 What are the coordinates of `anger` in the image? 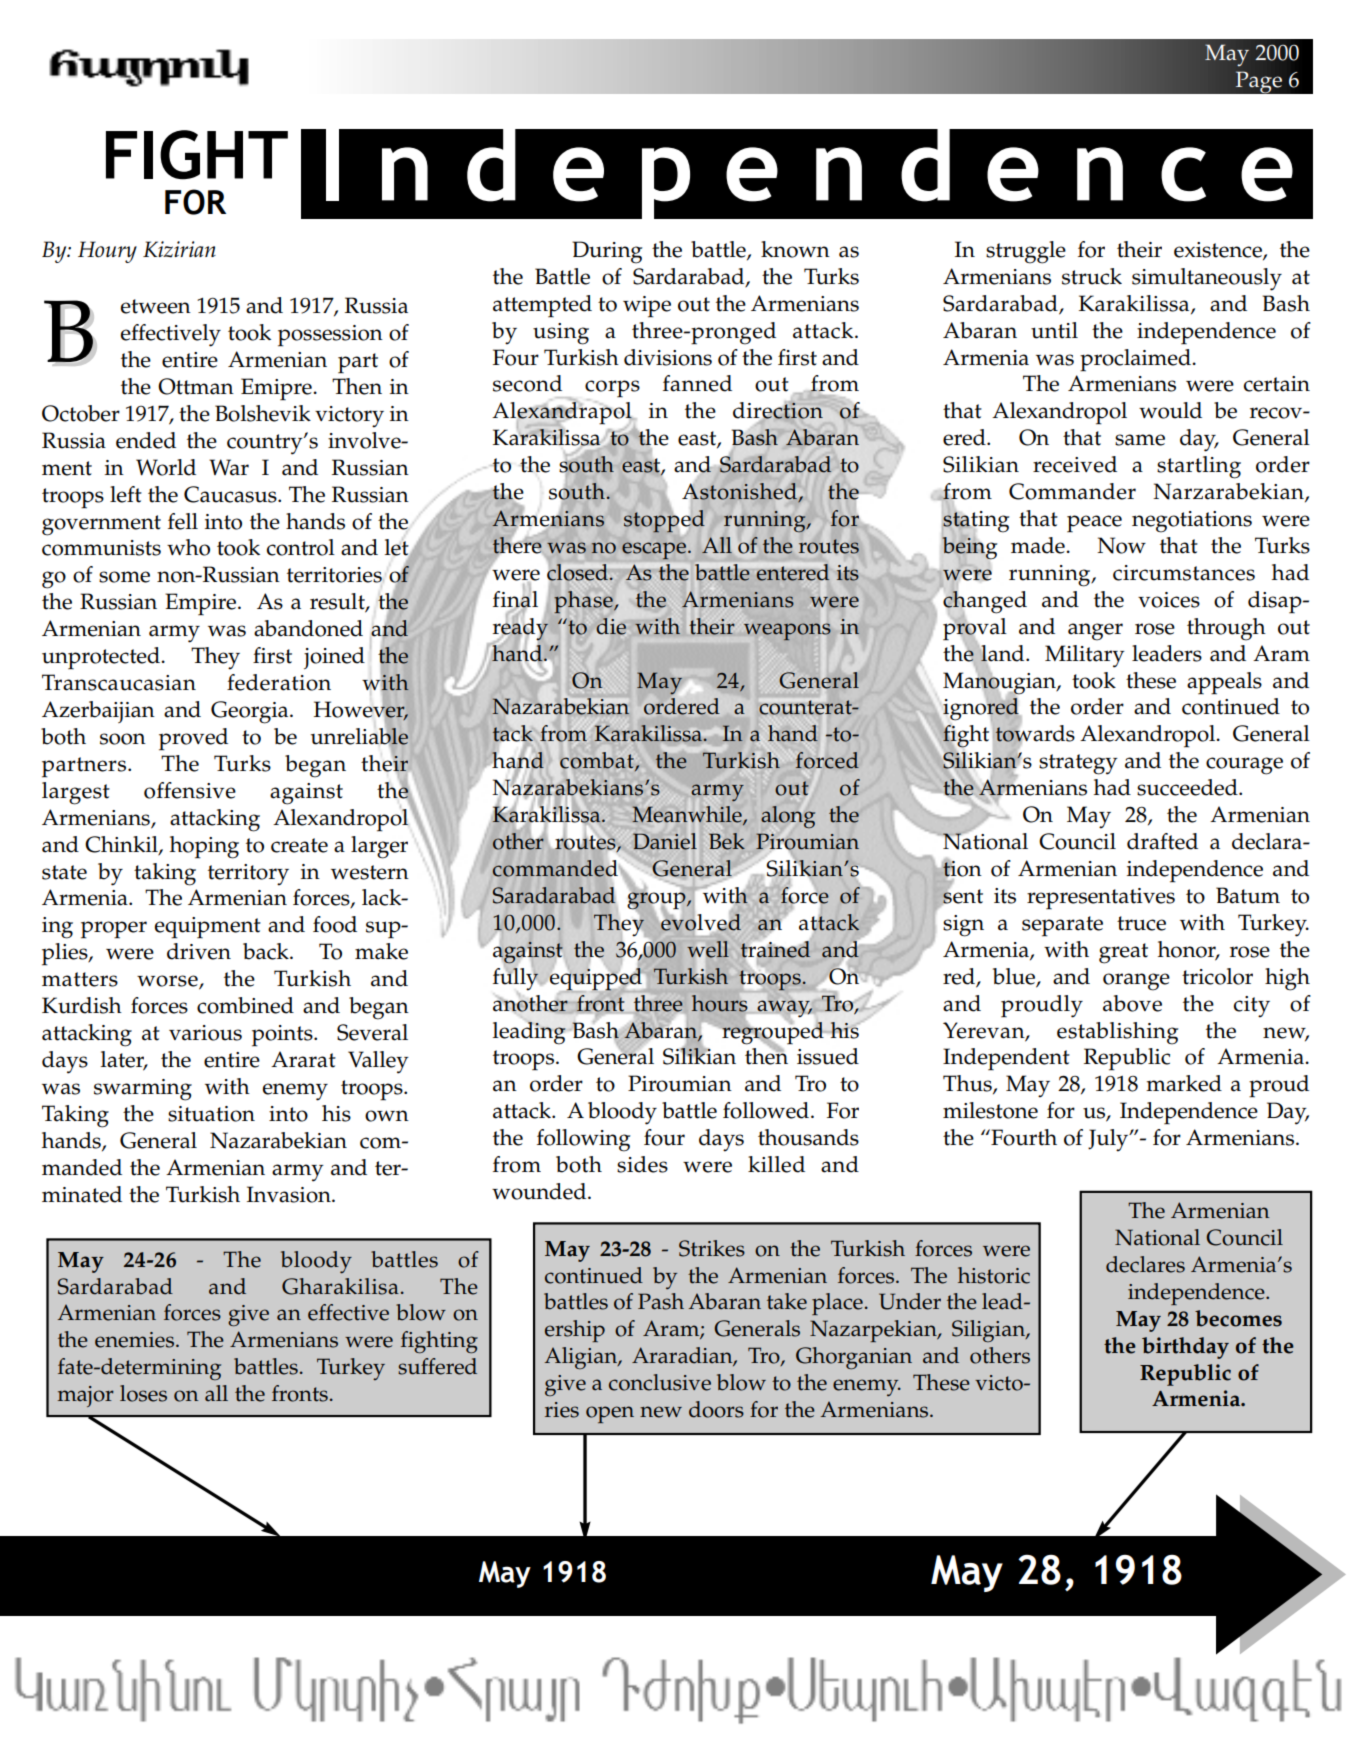 It's located at (1095, 632).
